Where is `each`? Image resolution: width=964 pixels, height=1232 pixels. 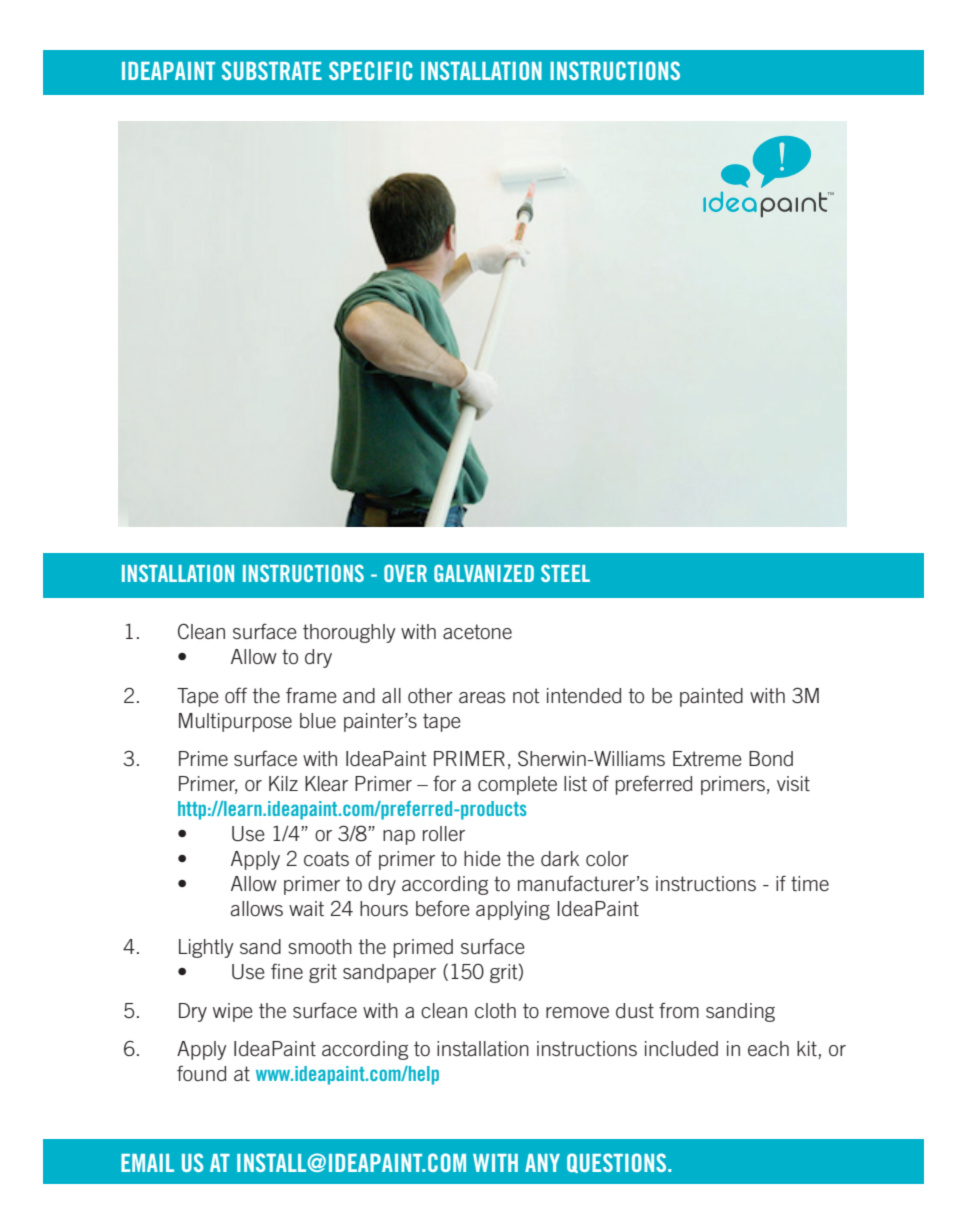
each is located at coordinates (768, 1048).
